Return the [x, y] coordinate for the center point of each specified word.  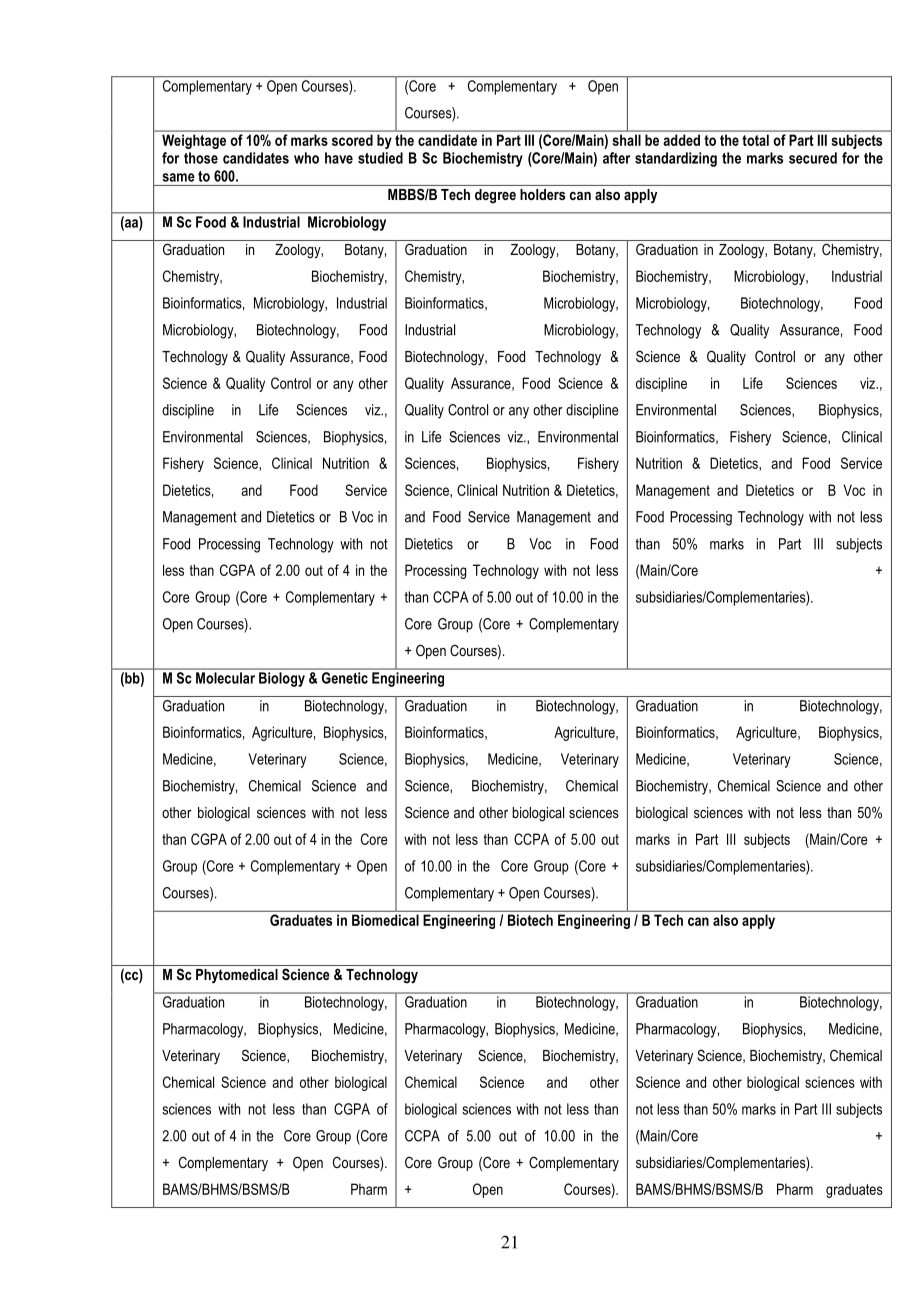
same [178, 177]
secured [813, 158]
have [339, 158]
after [616, 158]
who [306, 158]
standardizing [676, 159]
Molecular [225, 678]
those [201, 158]
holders [542, 194]
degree [495, 196]
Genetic [345, 678]
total [756, 140]
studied [380, 158]
